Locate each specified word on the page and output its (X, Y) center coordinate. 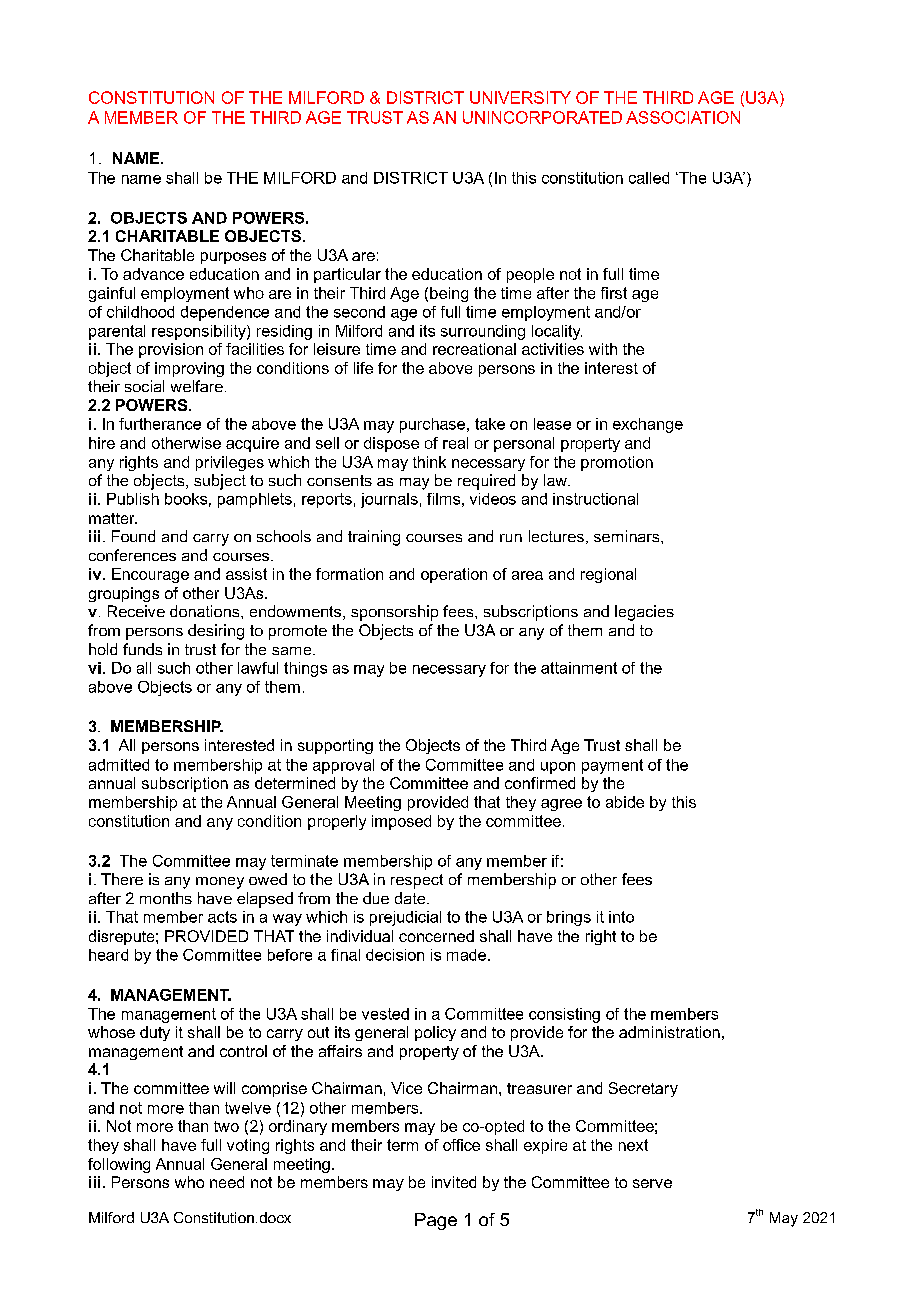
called (649, 178)
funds (142, 649)
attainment (579, 668)
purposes (233, 258)
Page (436, 1221)
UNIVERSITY (520, 97)
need (227, 1182)
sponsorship (394, 613)
